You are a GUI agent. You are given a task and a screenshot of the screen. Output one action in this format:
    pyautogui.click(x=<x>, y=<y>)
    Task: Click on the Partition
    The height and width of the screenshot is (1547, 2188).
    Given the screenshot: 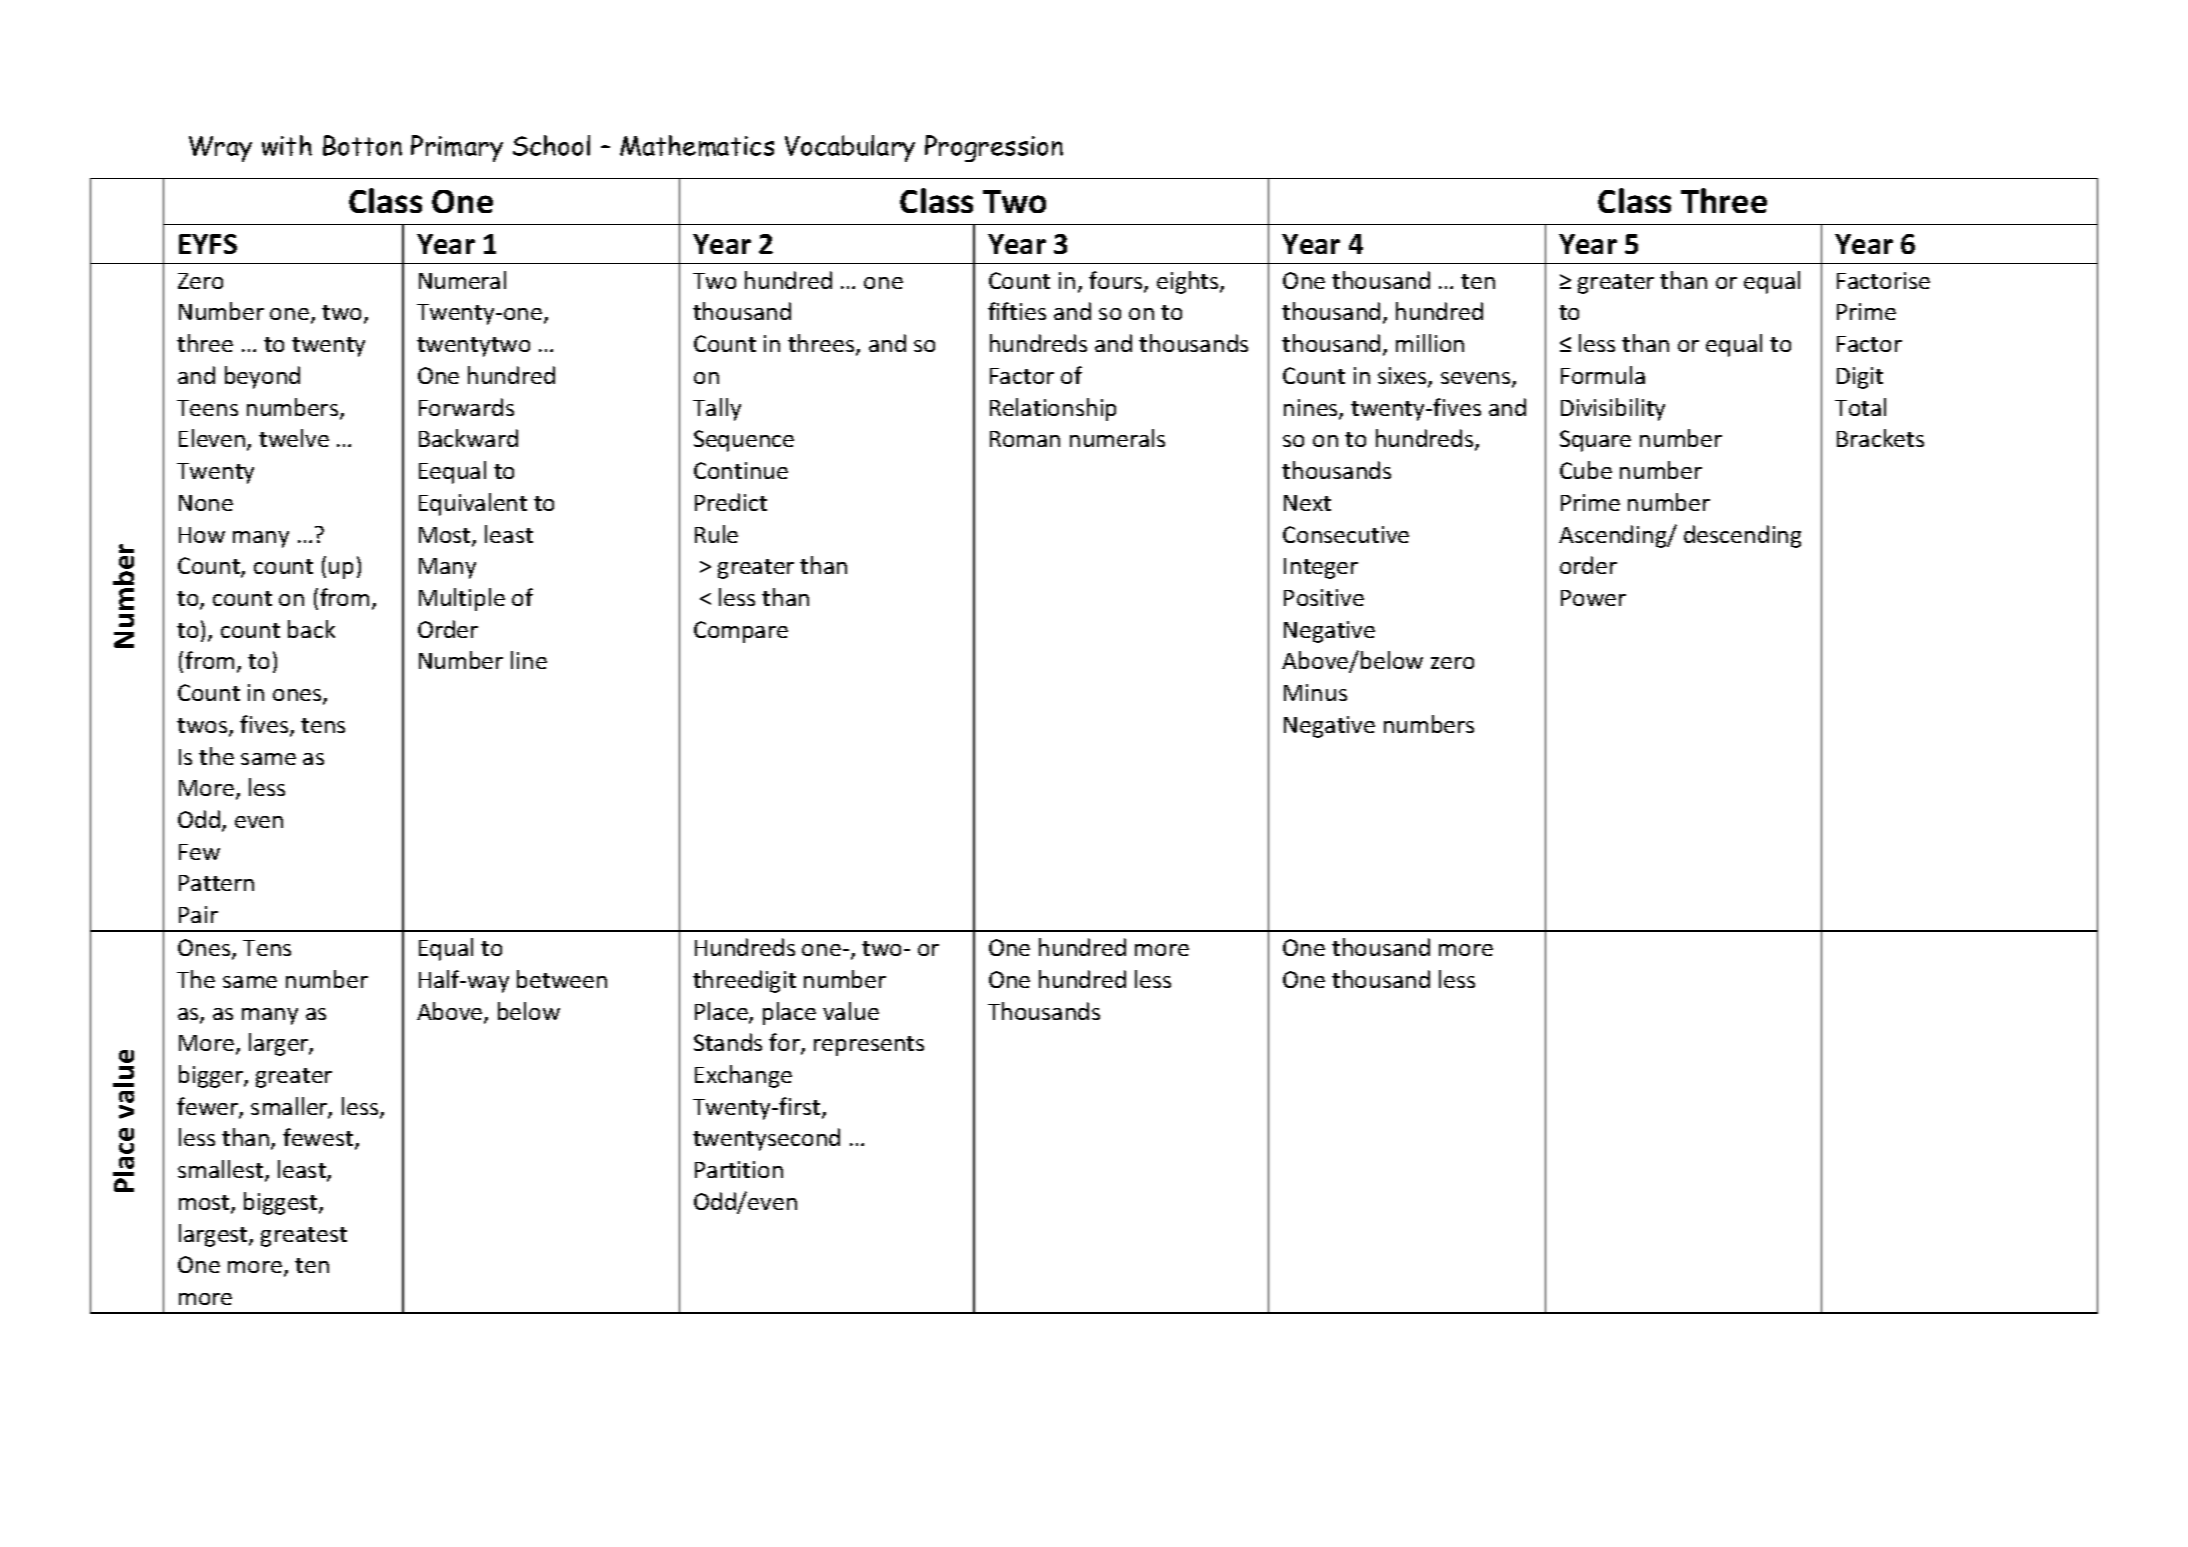 What is the action you would take?
    pyautogui.click(x=739, y=1169)
